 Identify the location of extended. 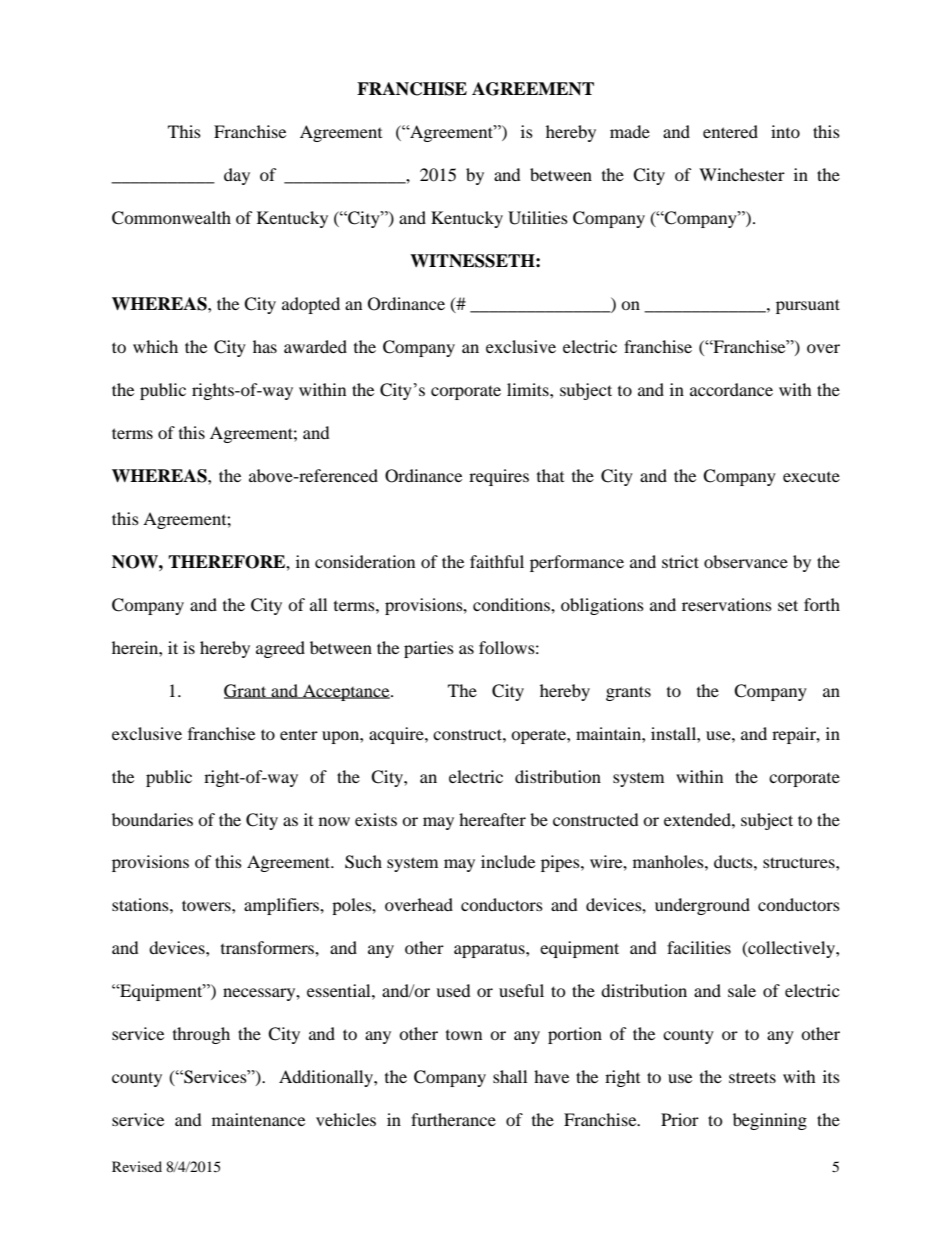
(698, 819).
